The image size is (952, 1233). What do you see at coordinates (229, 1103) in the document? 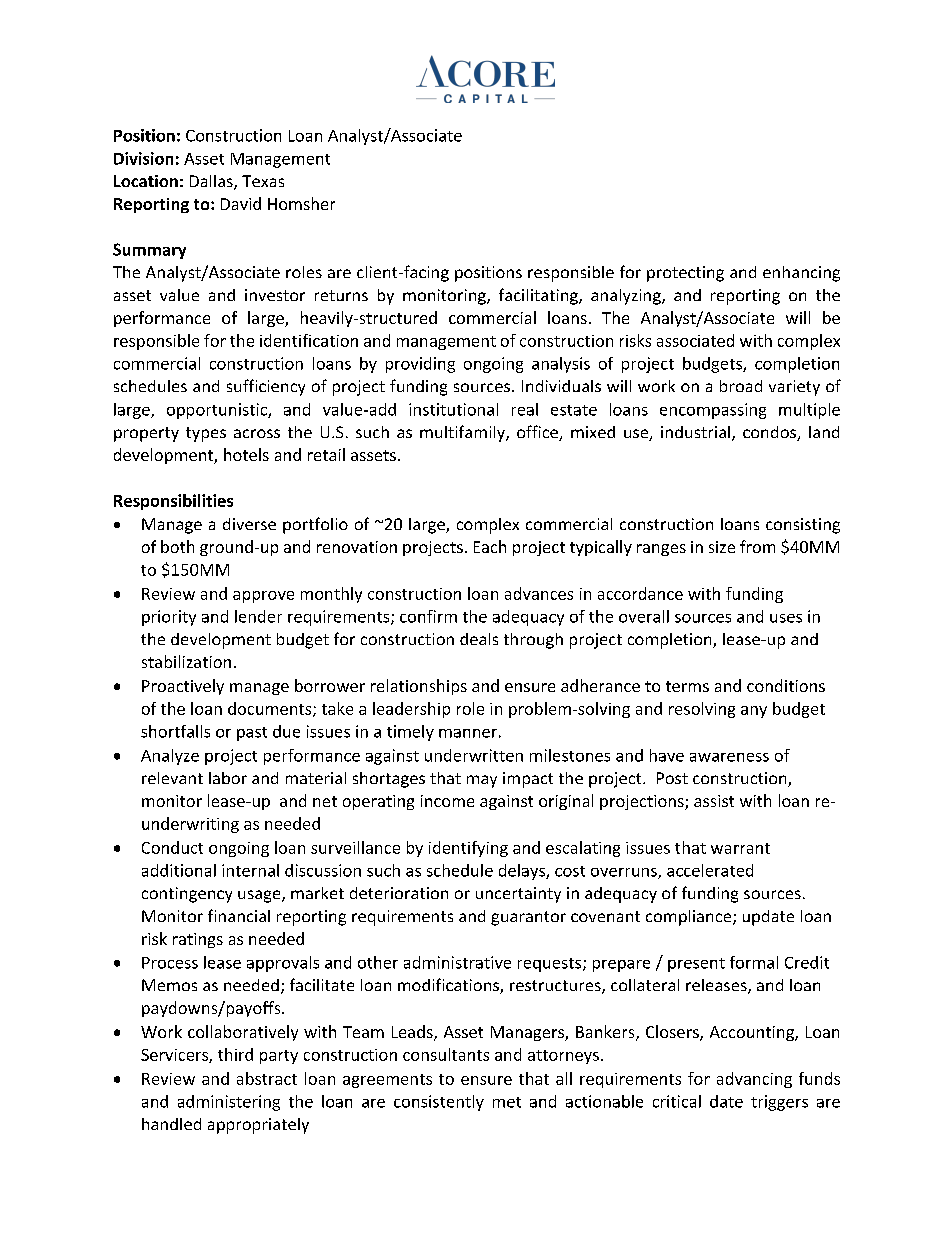
I see `administering` at bounding box center [229, 1103].
